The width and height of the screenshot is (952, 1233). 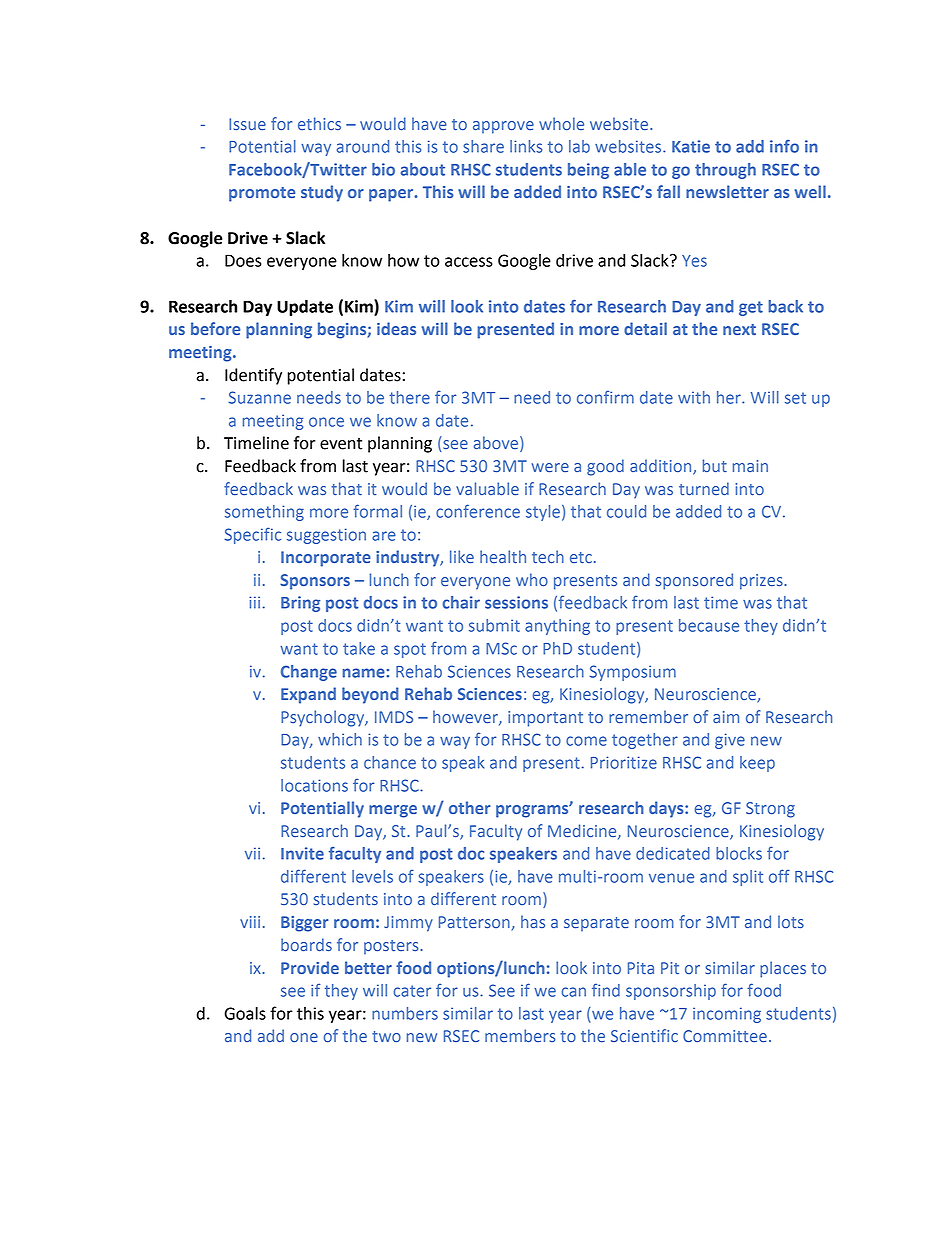 What do you see at coordinates (245, 1013) in the screenshot?
I see `Goals` at bounding box center [245, 1013].
